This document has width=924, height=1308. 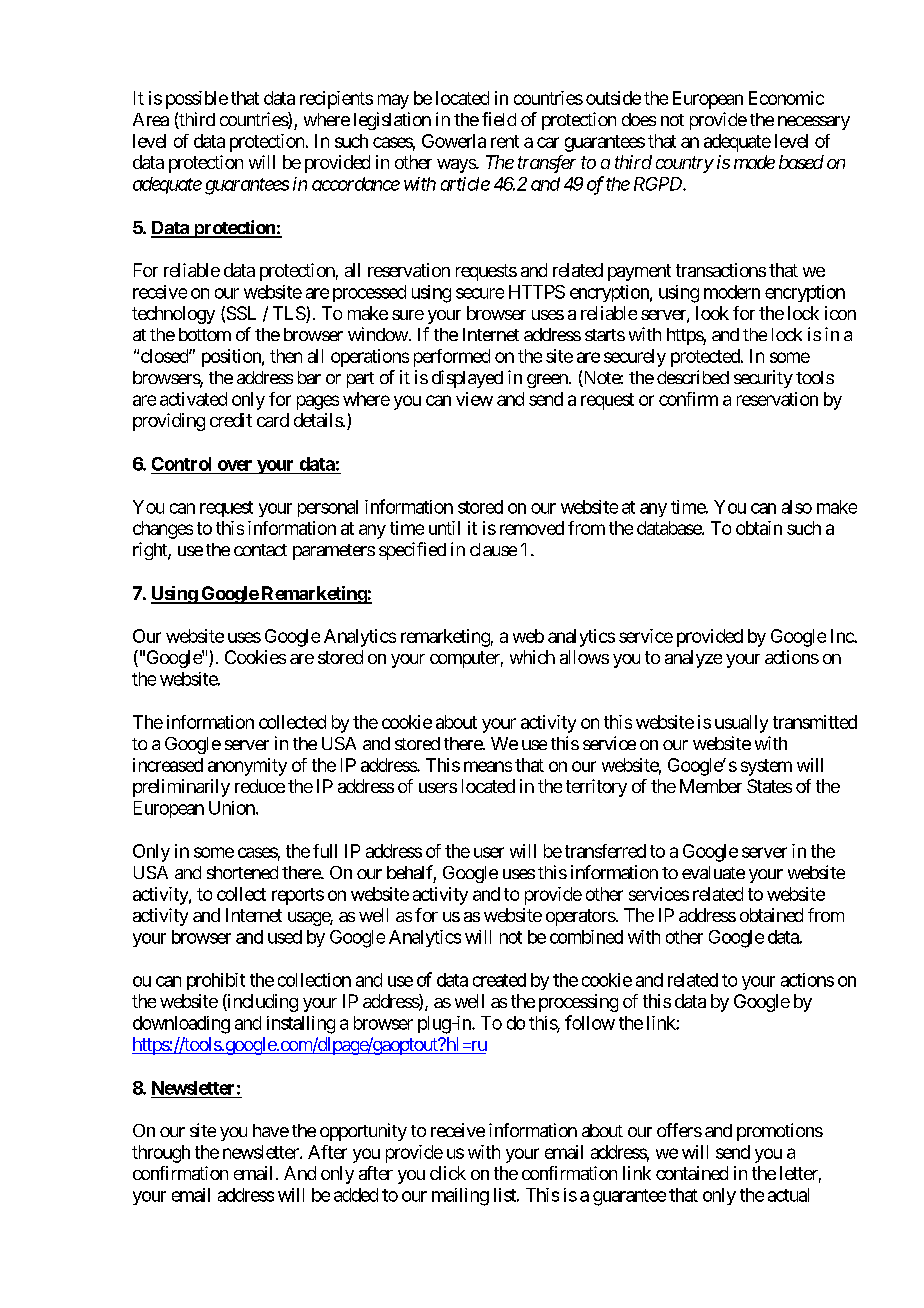 What do you see at coordinates (161, 1154) in the document?
I see `through` at bounding box center [161, 1154].
